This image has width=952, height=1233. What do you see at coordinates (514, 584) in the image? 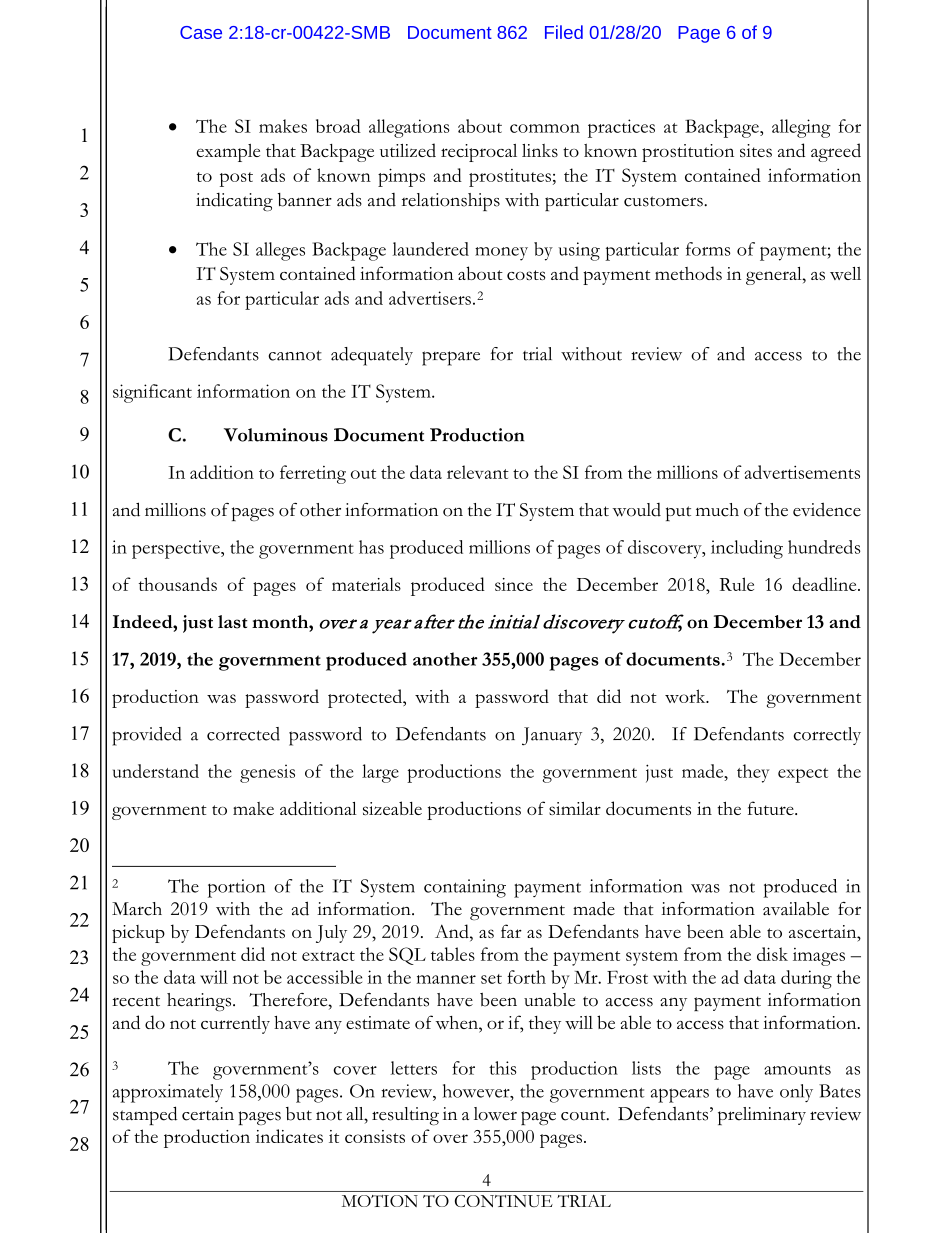
I see `since` at bounding box center [514, 584].
